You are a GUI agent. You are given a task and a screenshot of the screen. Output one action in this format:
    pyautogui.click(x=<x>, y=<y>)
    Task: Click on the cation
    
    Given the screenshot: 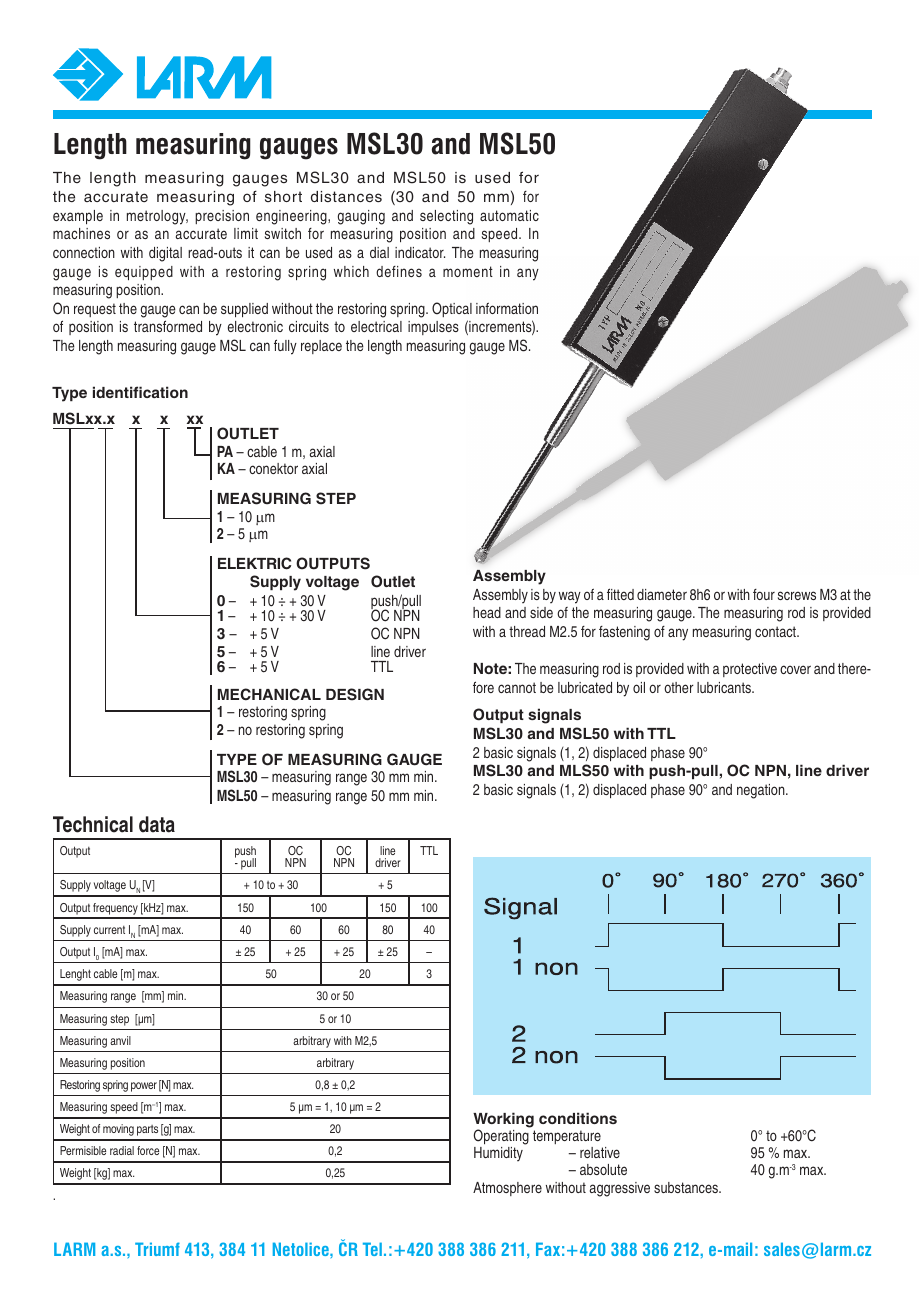 What is the action you would take?
    pyautogui.click(x=165, y=392)
